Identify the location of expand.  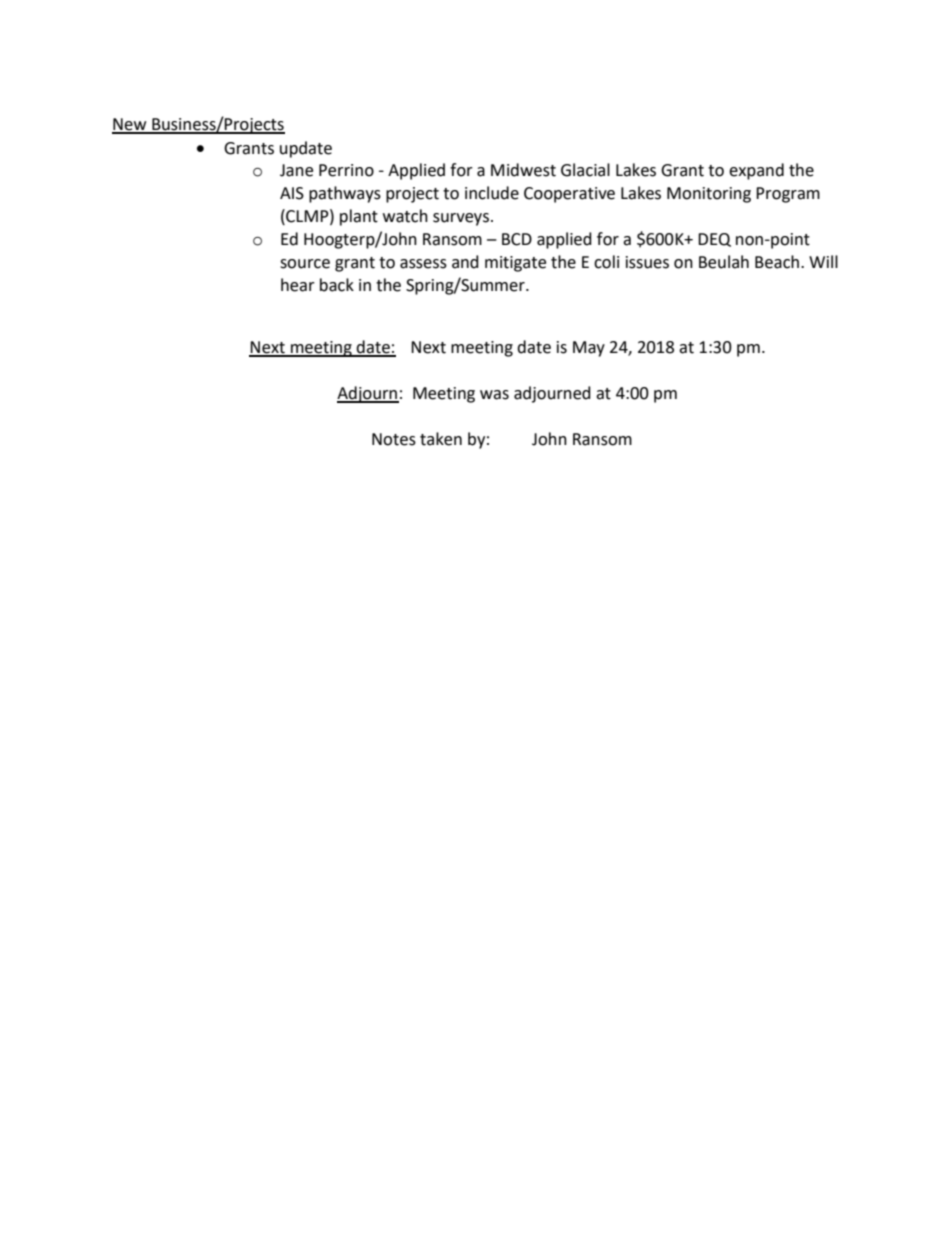
(756, 171).
